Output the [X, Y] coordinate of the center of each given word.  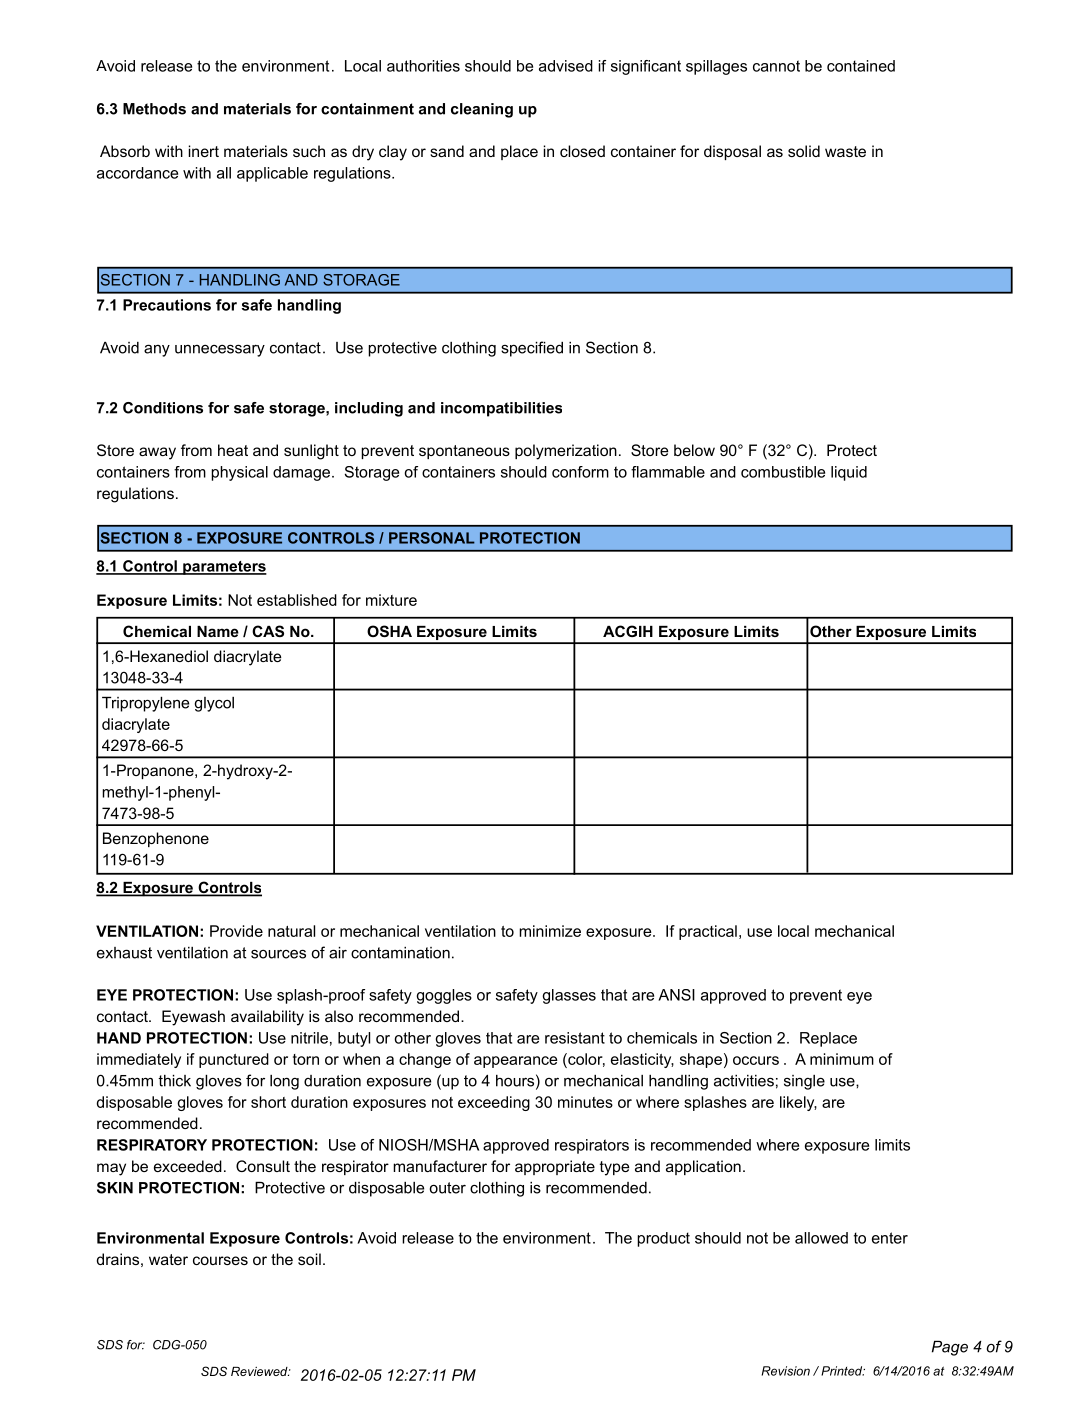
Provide [236, 931]
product [663, 1239]
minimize [550, 931]
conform [580, 472]
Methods [154, 109]
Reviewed [260, 1371]
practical [708, 932]
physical [239, 473]
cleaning [482, 110]
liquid [849, 473]
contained [861, 66]
